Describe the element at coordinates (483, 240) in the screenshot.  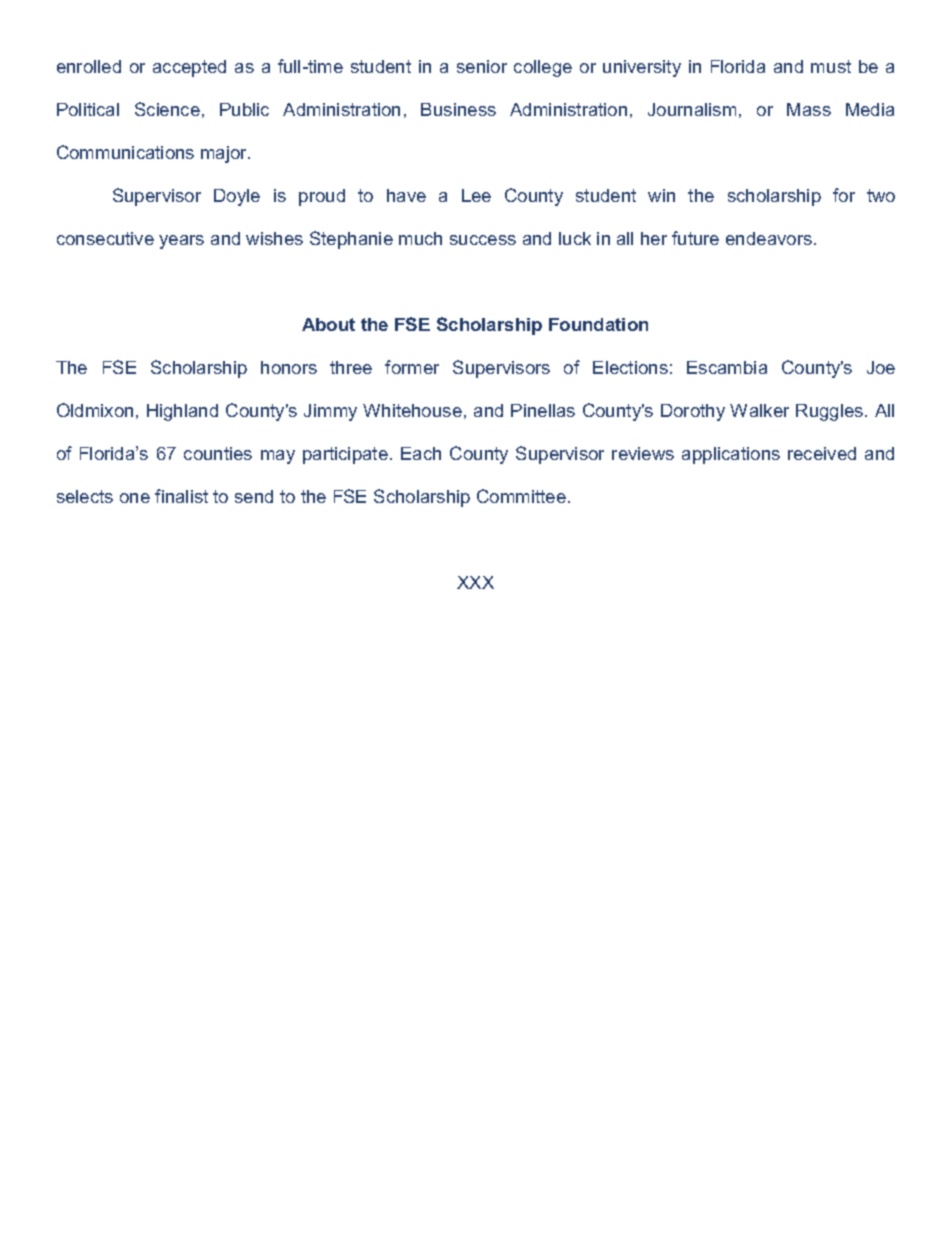
I see `success` at that location.
